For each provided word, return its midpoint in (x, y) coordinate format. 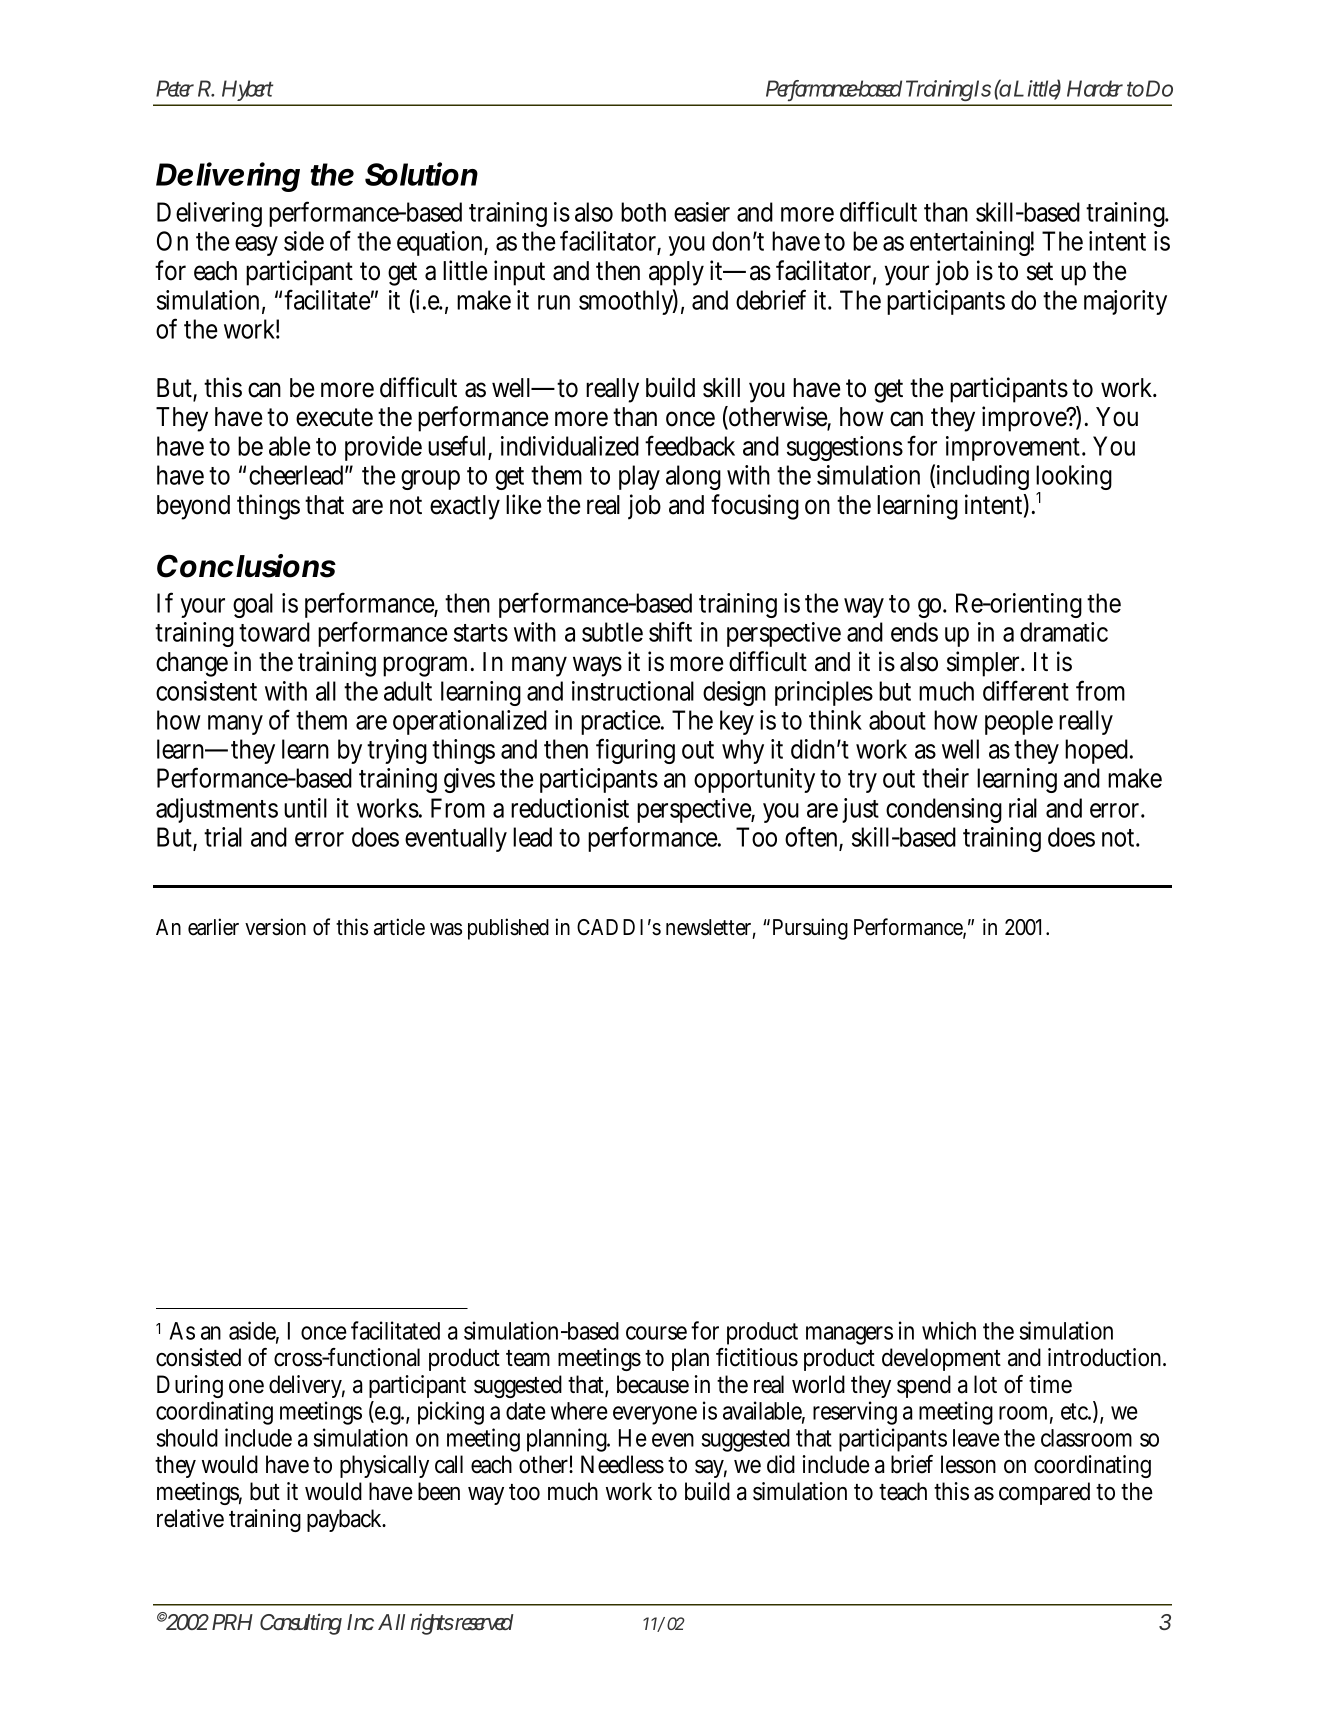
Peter (175, 88)
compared (1044, 1493)
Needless (622, 1464)
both (643, 212)
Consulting (301, 1624)
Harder (1095, 88)
